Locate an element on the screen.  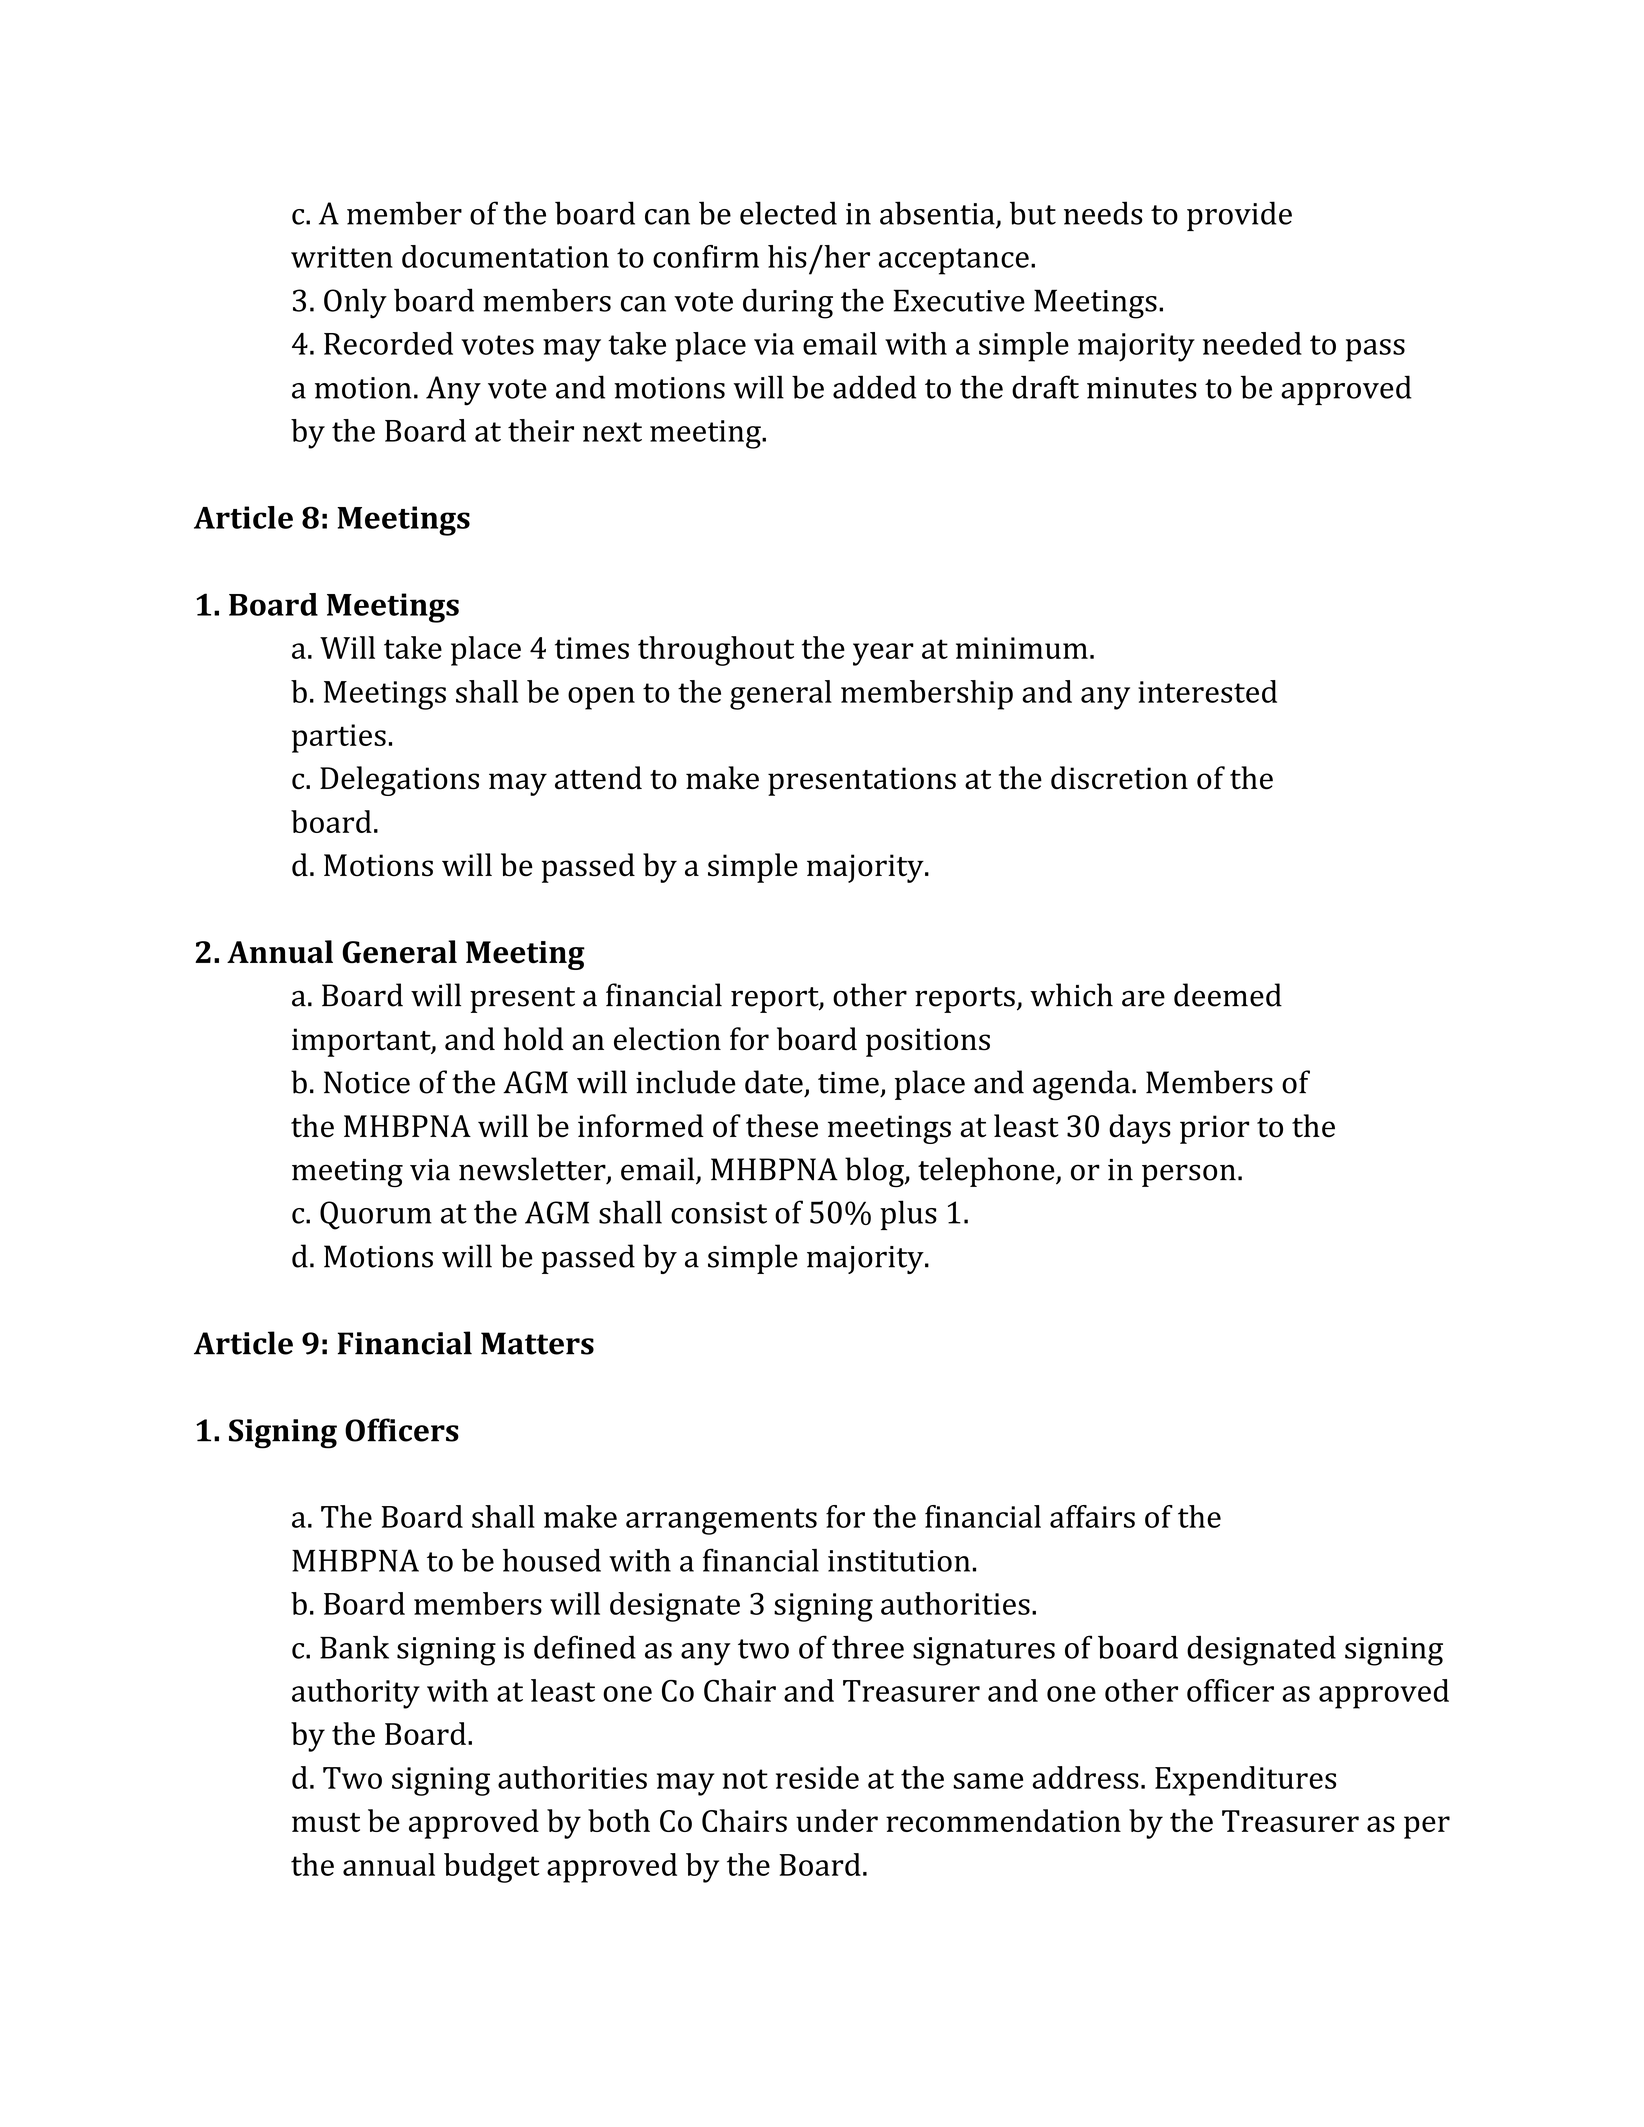
throughout is located at coordinates (716, 651).
